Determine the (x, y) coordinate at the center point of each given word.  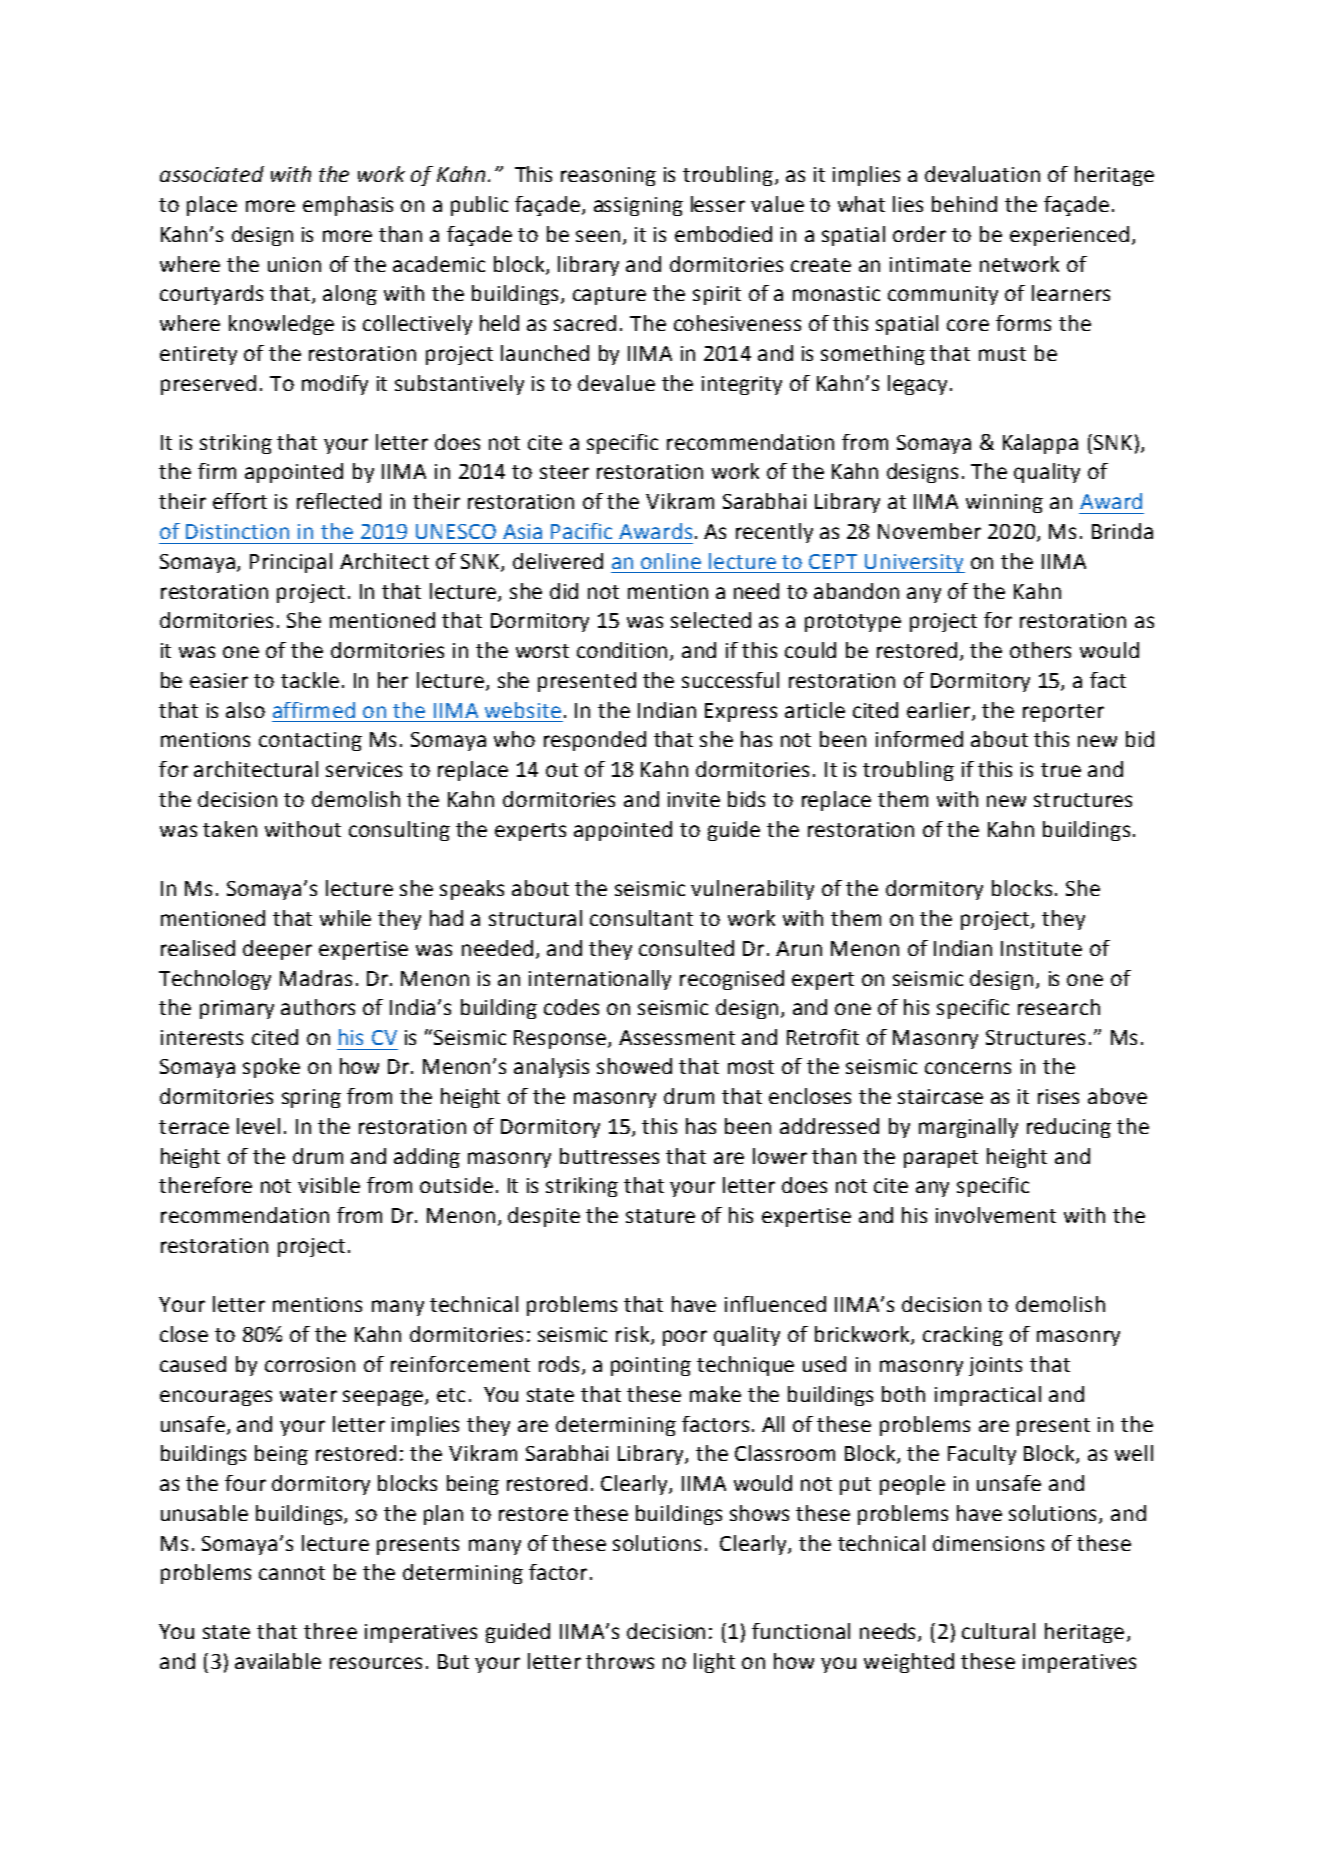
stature (660, 1216)
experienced (1069, 236)
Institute (1041, 948)
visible (329, 1185)
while (345, 918)
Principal (291, 563)
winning (1004, 503)
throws (620, 1661)
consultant (641, 918)
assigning (638, 206)
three (330, 1631)
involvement (996, 1215)
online (671, 561)
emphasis (348, 206)
